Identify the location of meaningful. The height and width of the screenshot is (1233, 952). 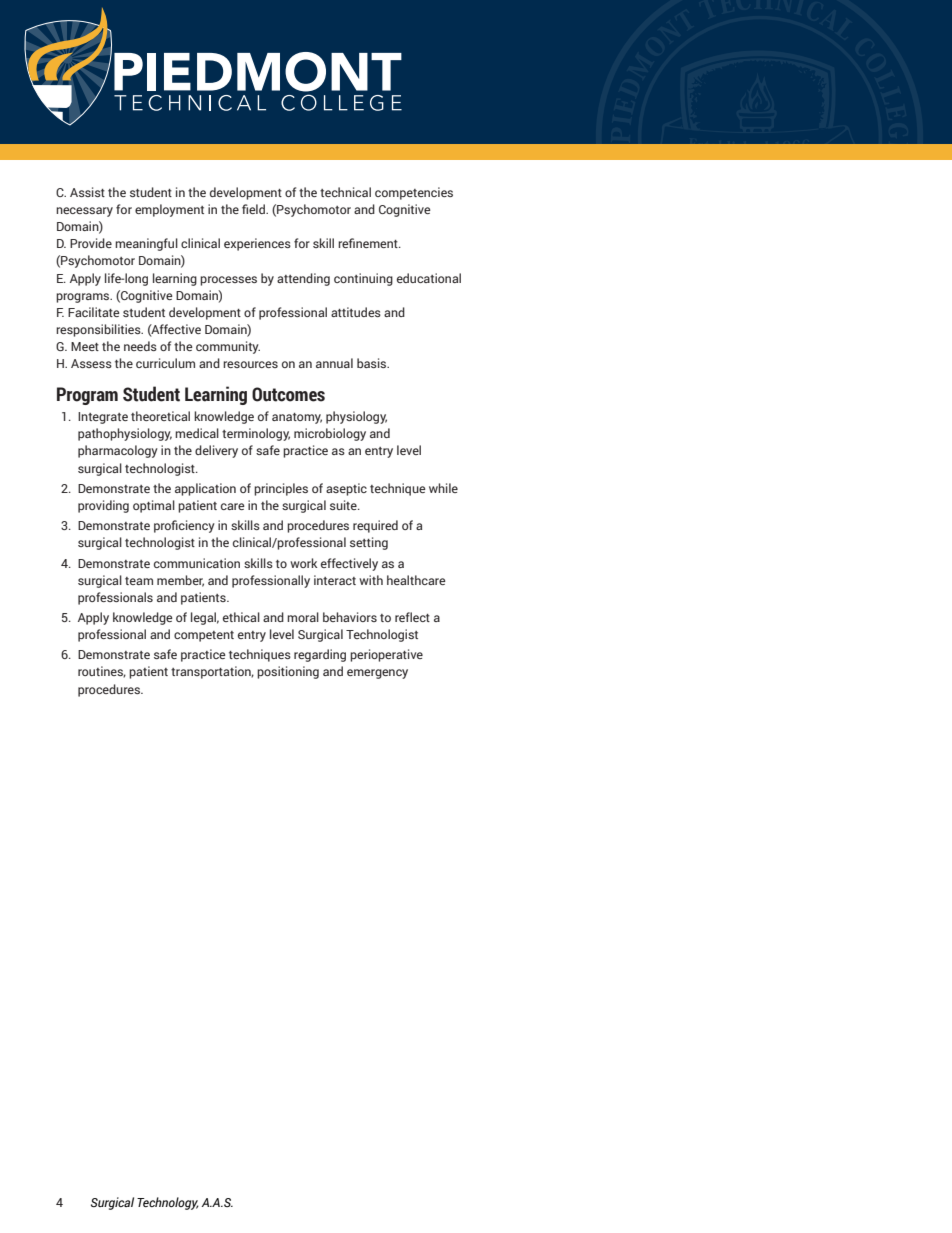
(146, 244).
